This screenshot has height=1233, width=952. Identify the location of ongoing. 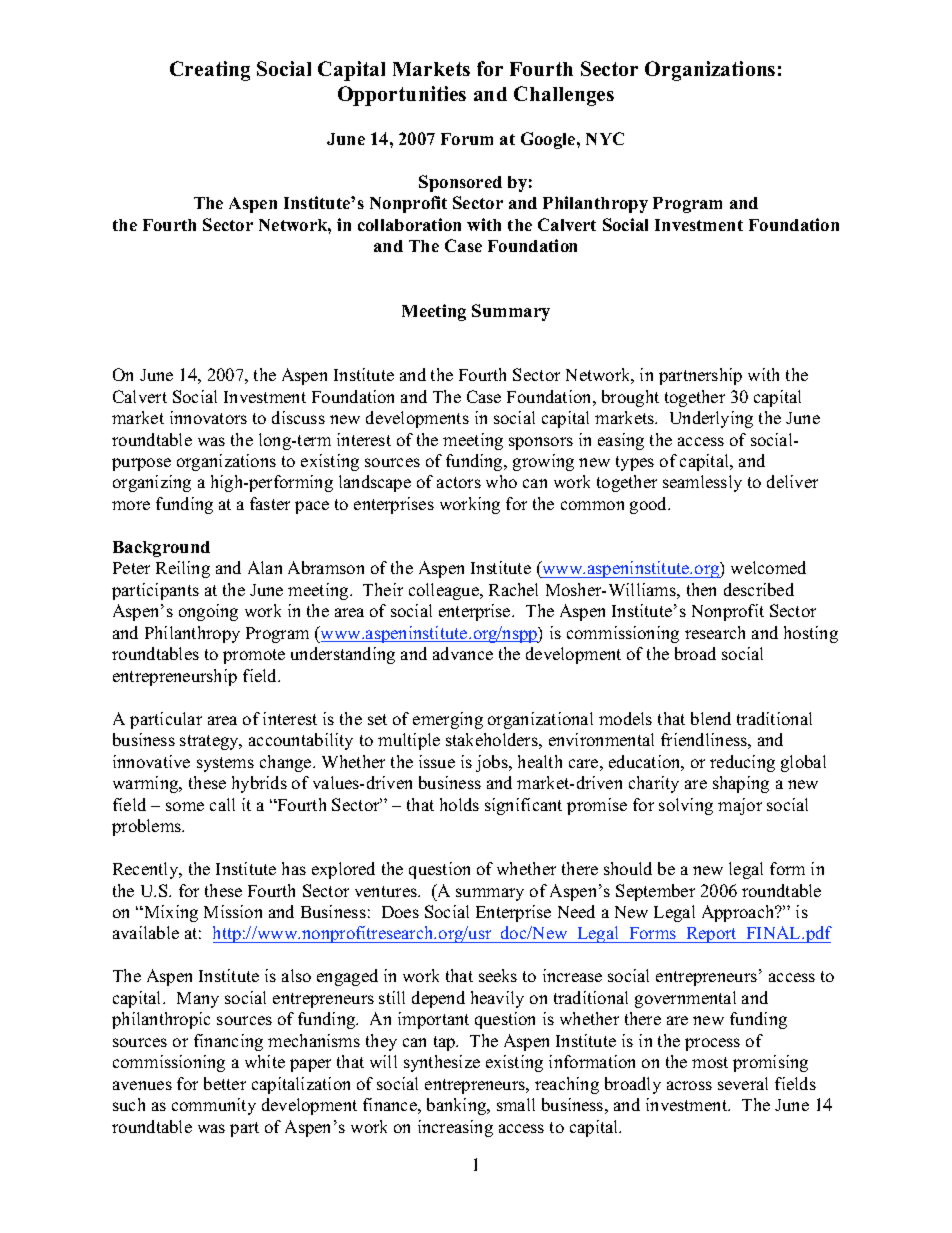
(208, 612).
